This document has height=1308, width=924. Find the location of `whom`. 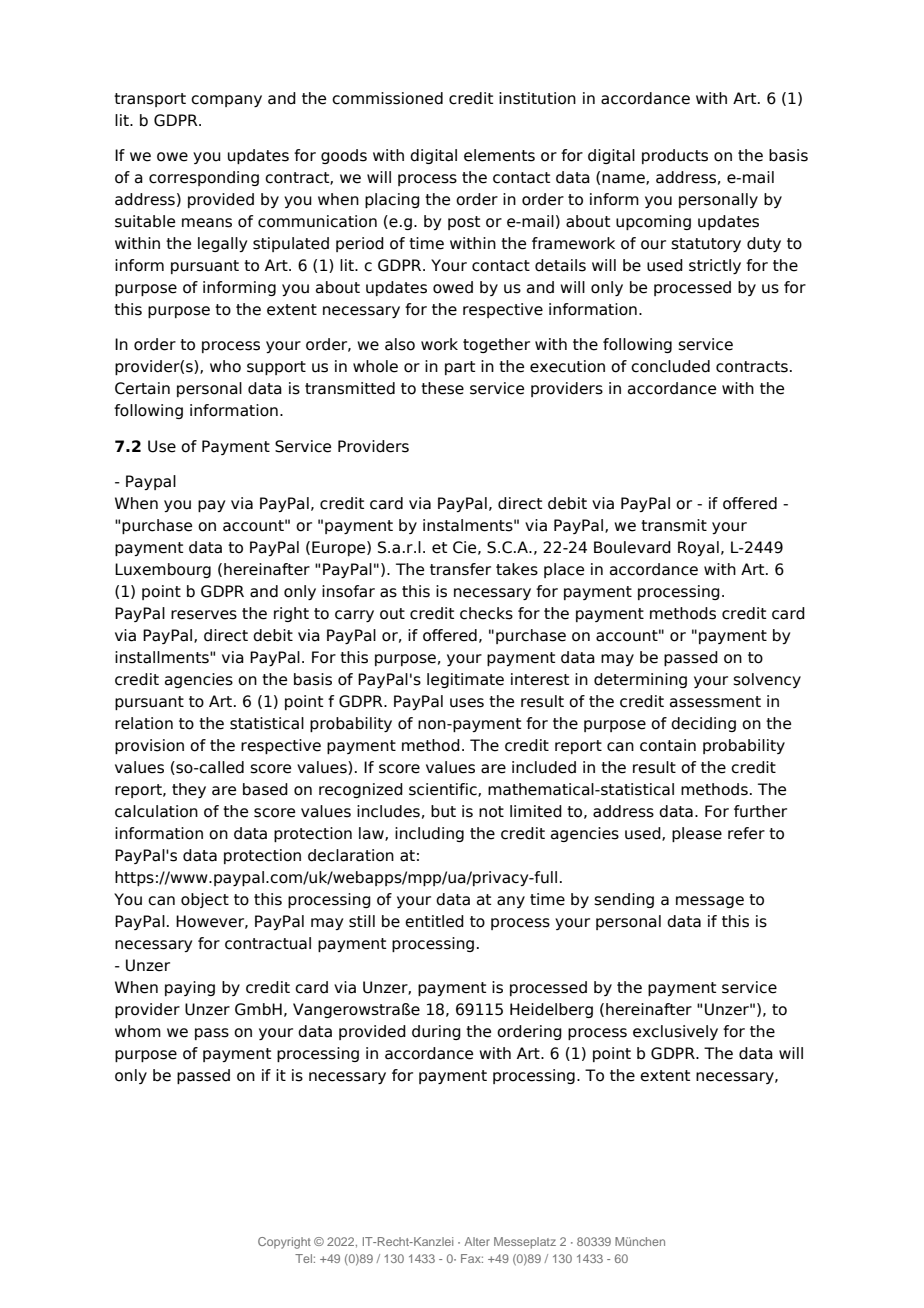

whom is located at coordinates (138, 1031).
